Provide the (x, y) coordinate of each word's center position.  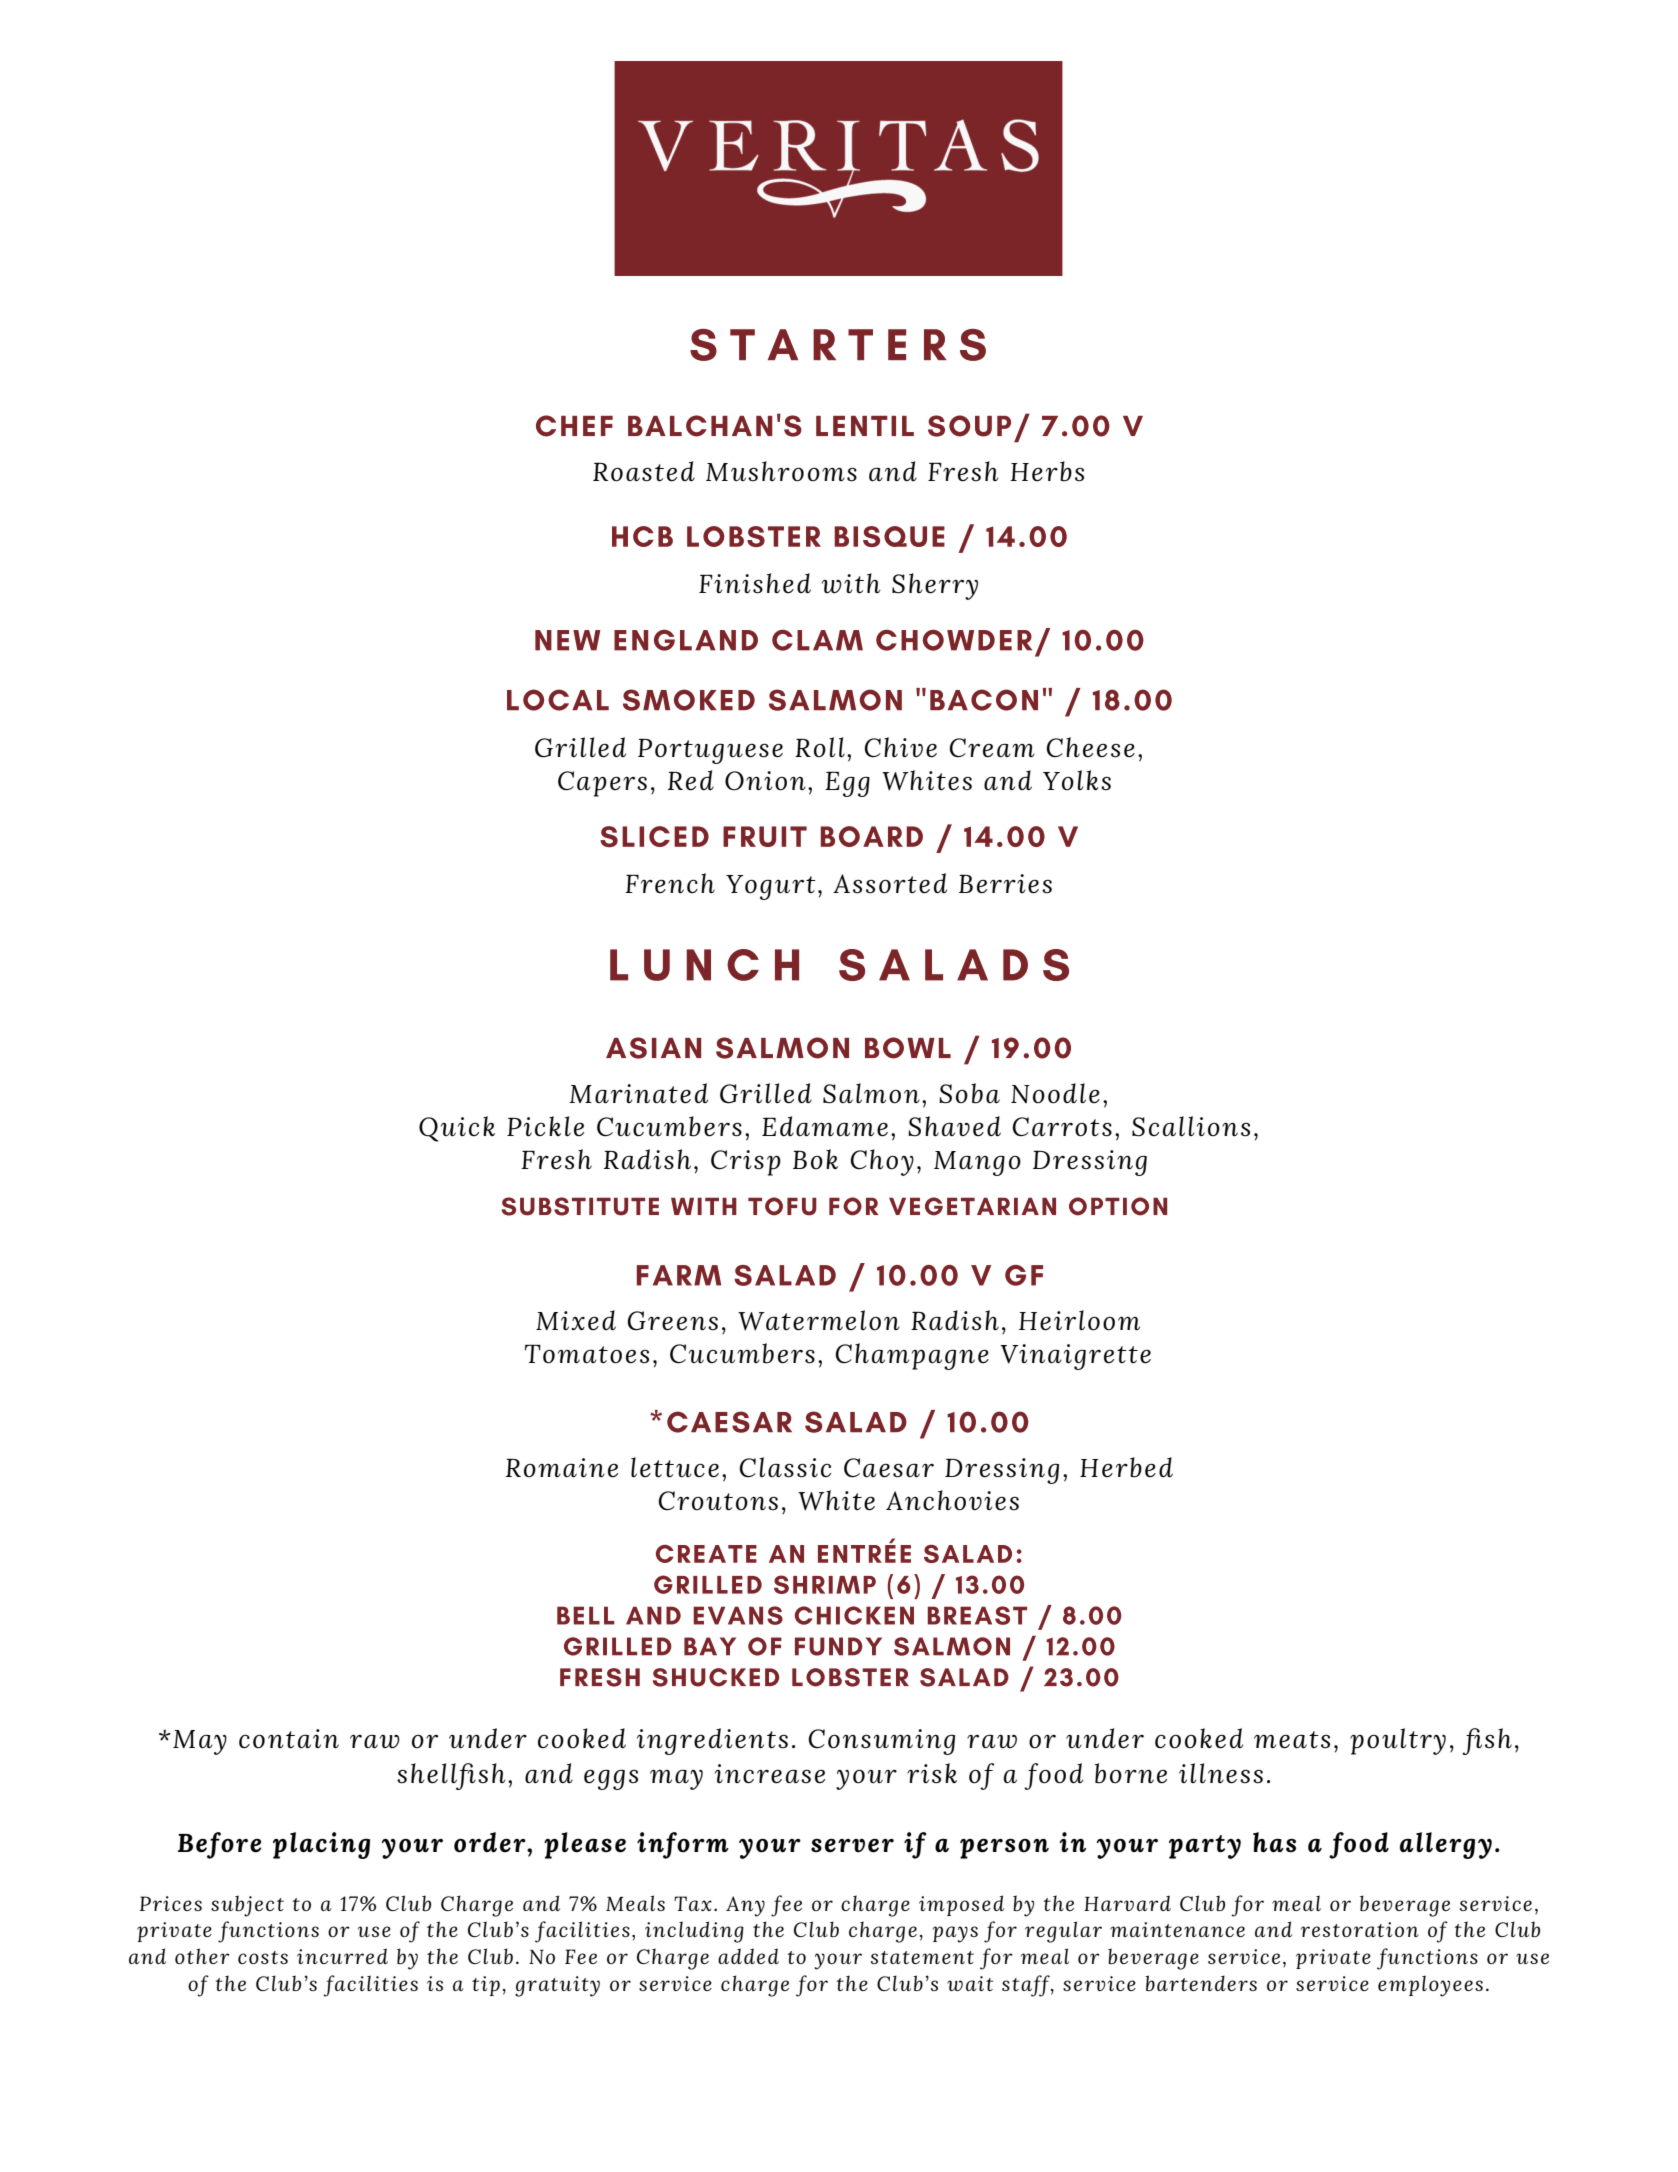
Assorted (890, 883)
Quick (457, 1129)
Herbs (1047, 471)
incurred (342, 1956)
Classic (785, 1467)
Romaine (562, 1468)
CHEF (574, 426)
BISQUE (889, 536)
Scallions (1191, 1126)
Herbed (1126, 1467)
